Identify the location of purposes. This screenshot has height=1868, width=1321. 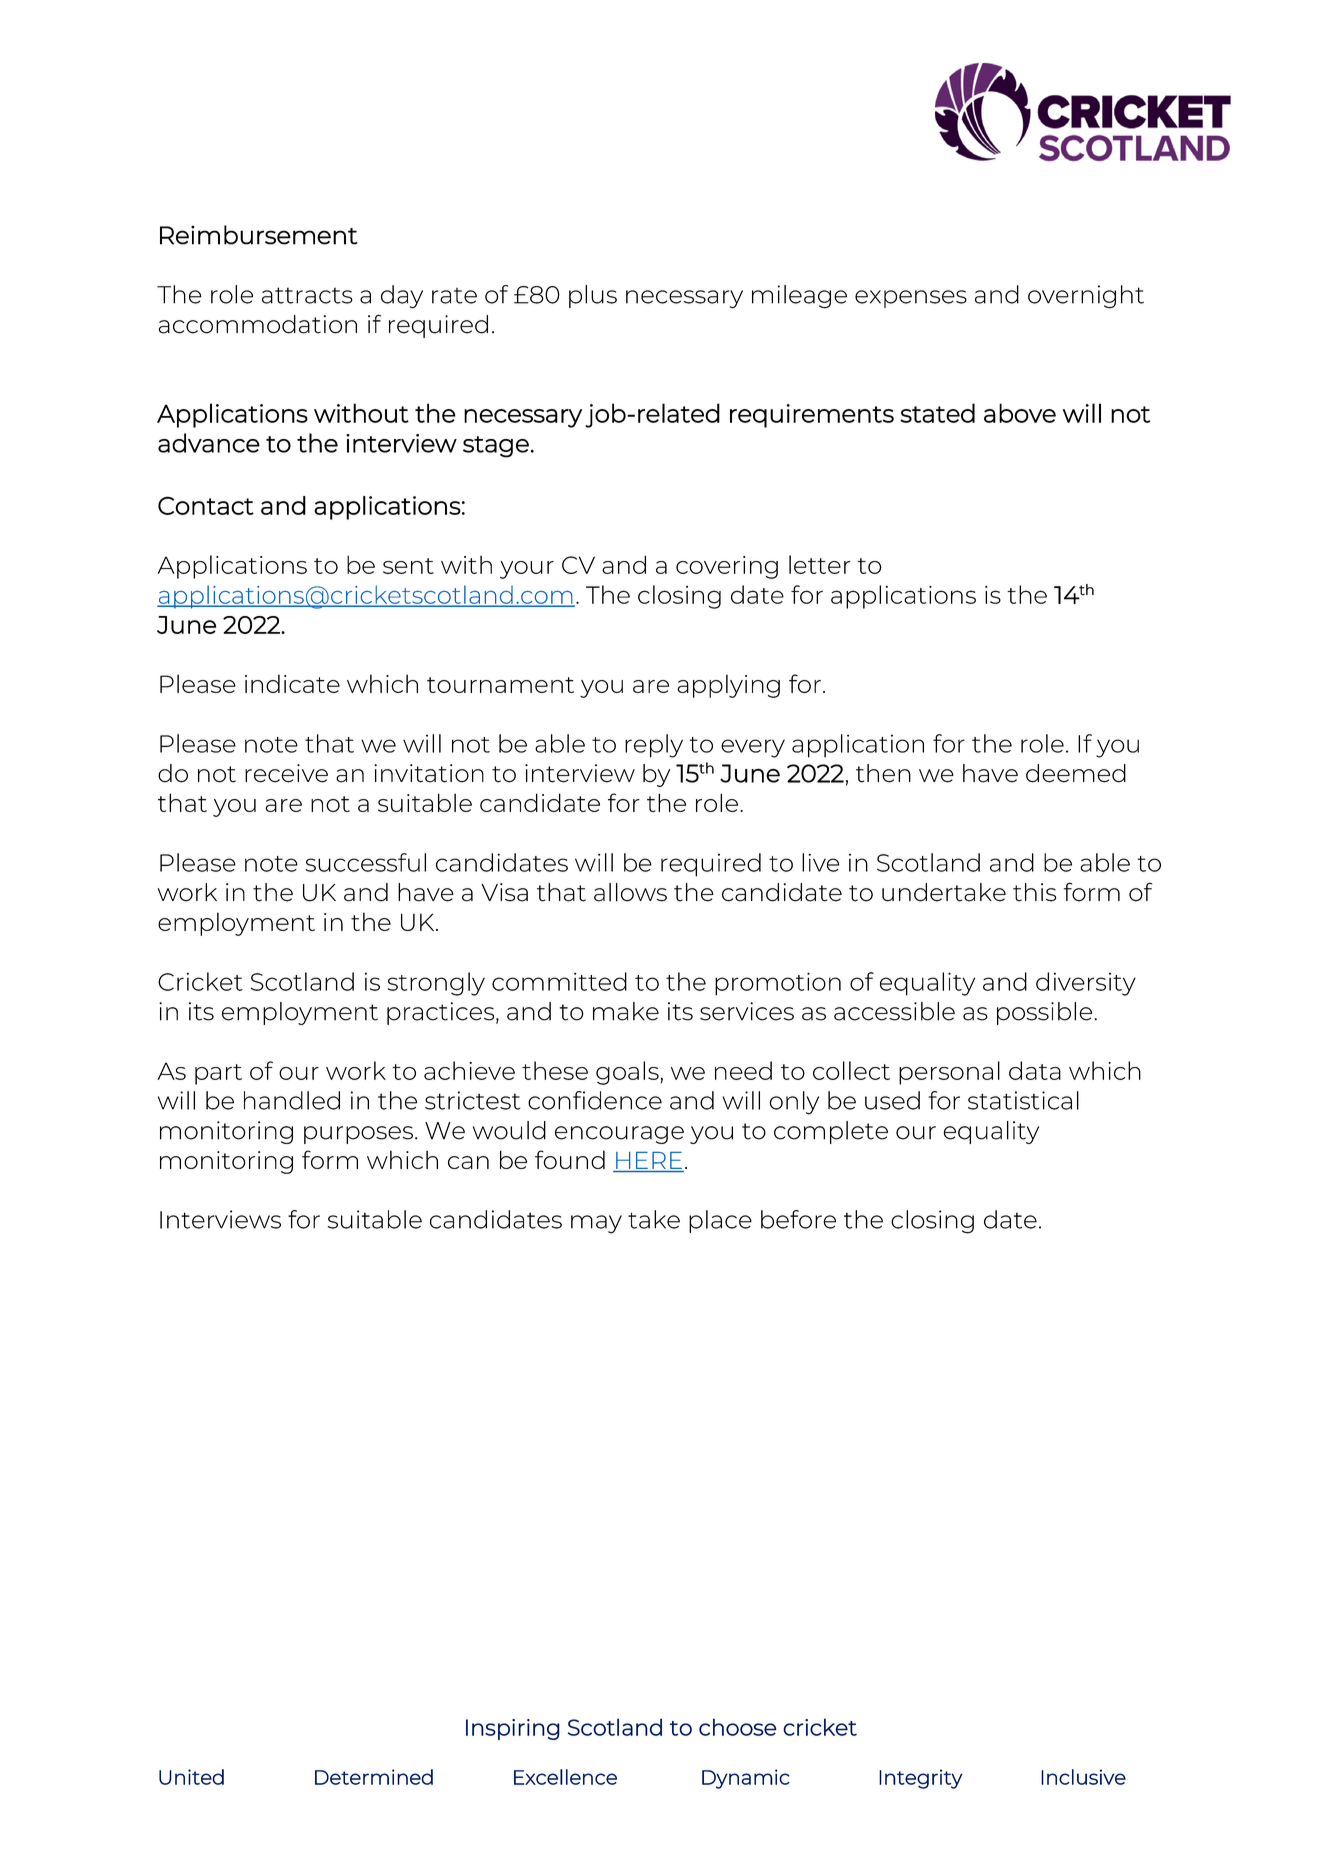
(358, 1135).
